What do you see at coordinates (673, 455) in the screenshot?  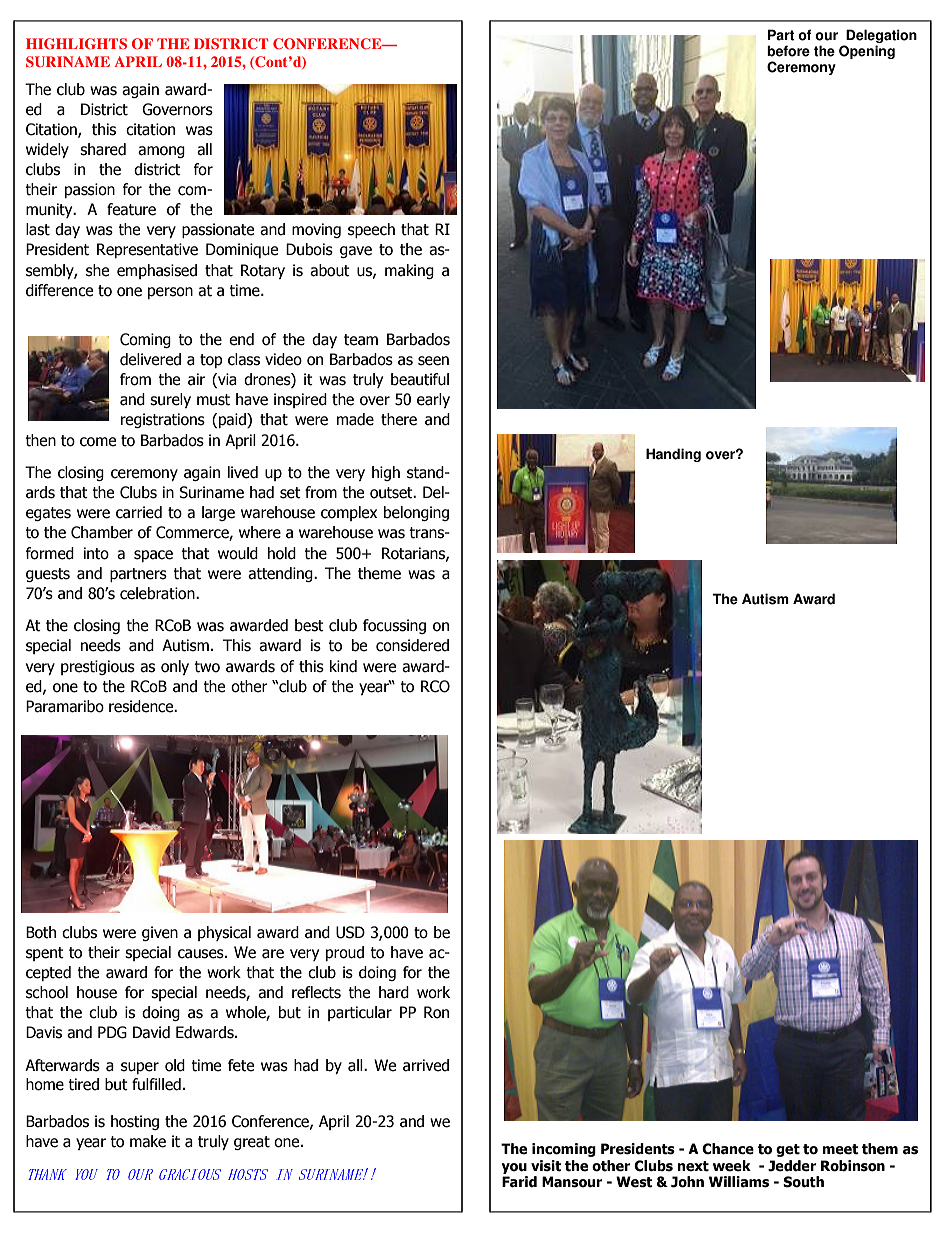 I see `Handing` at bounding box center [673, 455].
